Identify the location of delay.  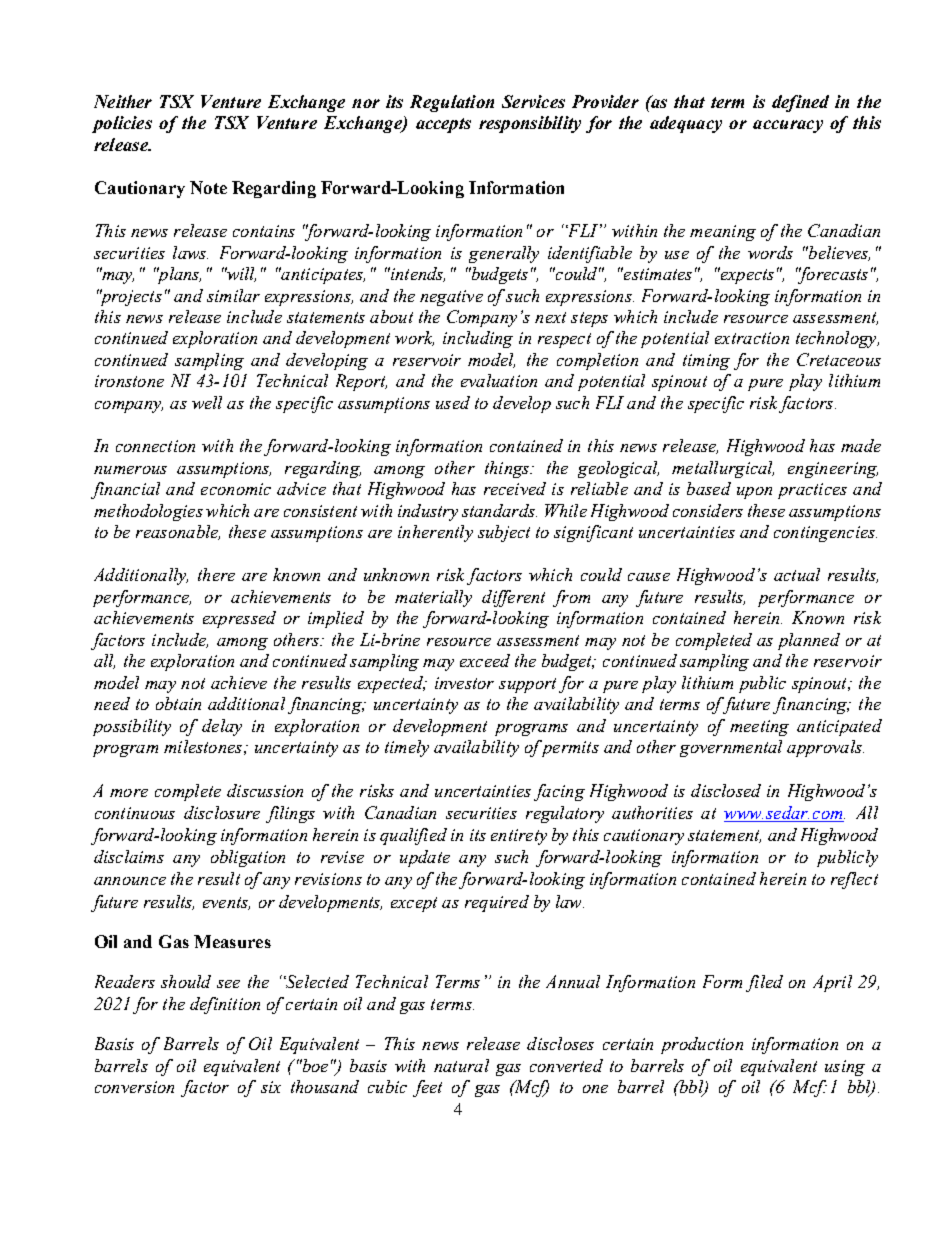
(222, 727).
